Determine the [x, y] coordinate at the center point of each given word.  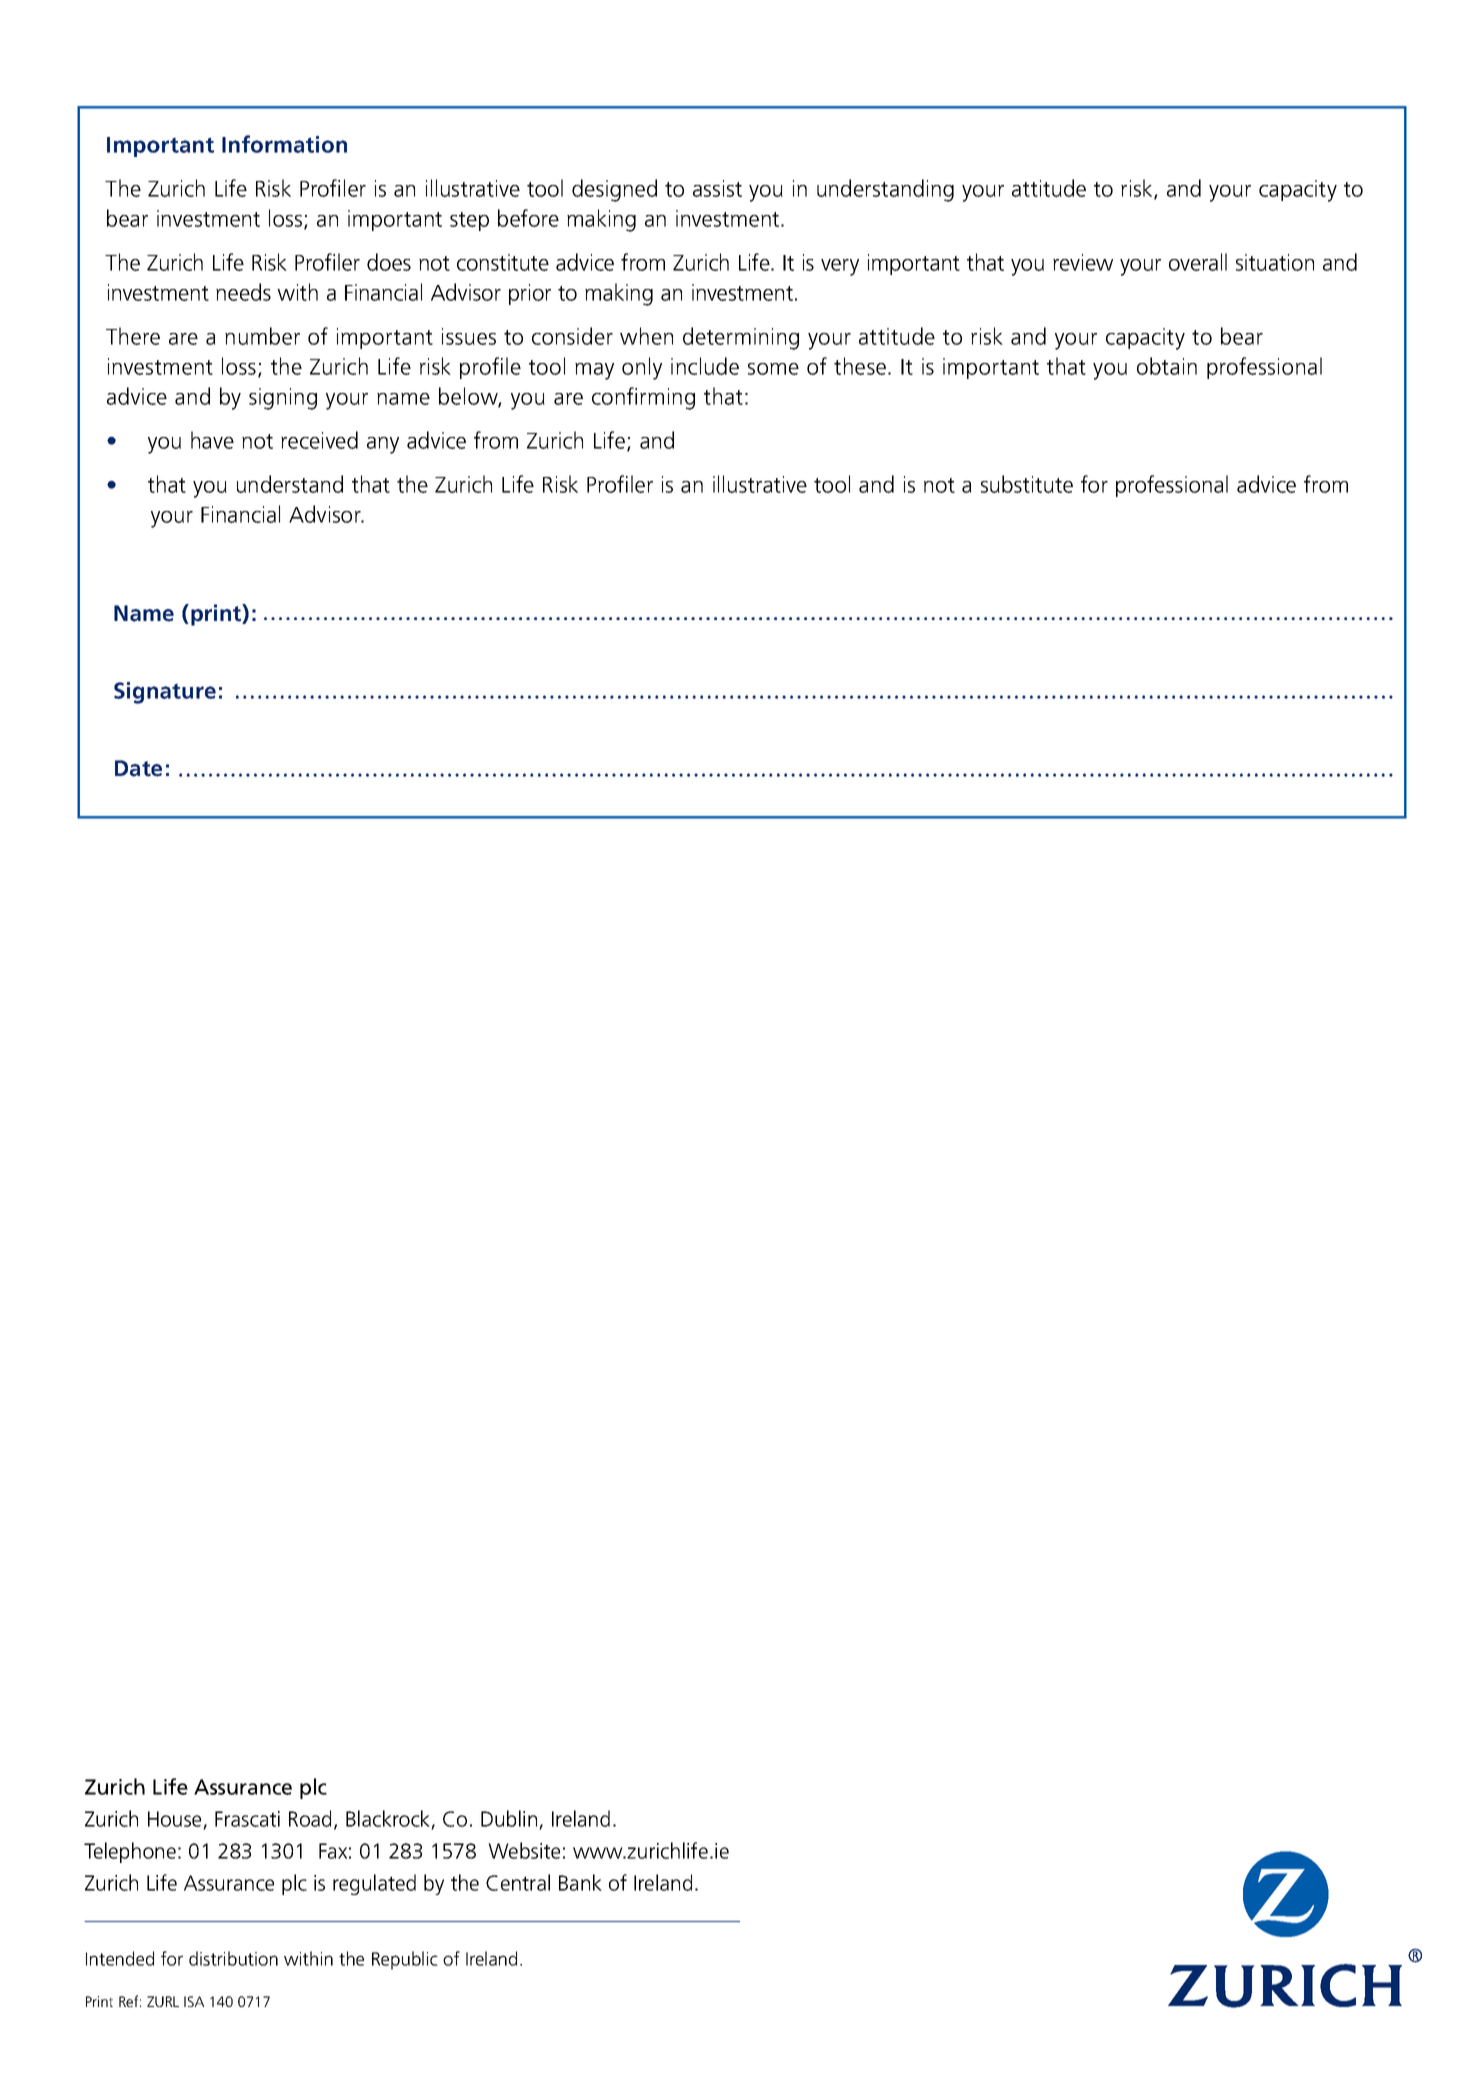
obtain [1167, 366]
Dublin [509, 1818]
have [212, 440]
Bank [580, 1882]
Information [284, 144]
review [1083, 262]
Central [518, 1882]
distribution [233, 1958]
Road [310, 1818]
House [174, 1819]
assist [717, 188]
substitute [1027, 484]
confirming [643, 398]
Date [138, 768]
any [383, 445]
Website [524, 1850]
